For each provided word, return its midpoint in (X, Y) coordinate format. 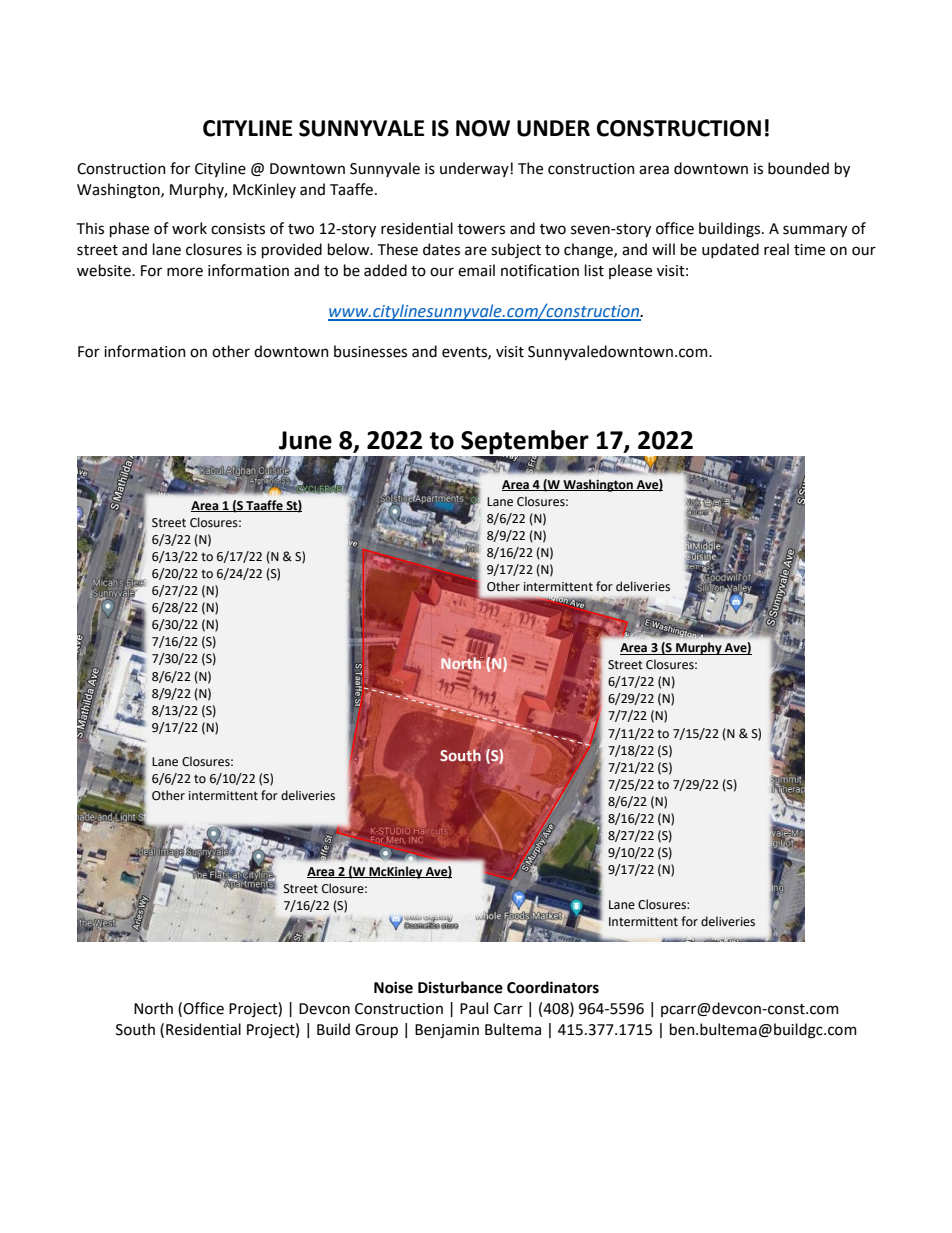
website (105, 270)
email (476, 270)
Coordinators (553, 987)
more (185, 272)
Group (376, 1031)
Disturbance (460, 987)
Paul (474, 1008)
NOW (483, 128)
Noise (393, 988)
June (305, 440)
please (630, 271)
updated (730, 250)
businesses (370, 351)
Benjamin (447, 1031)
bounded (798, 168)
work (189, 228)
